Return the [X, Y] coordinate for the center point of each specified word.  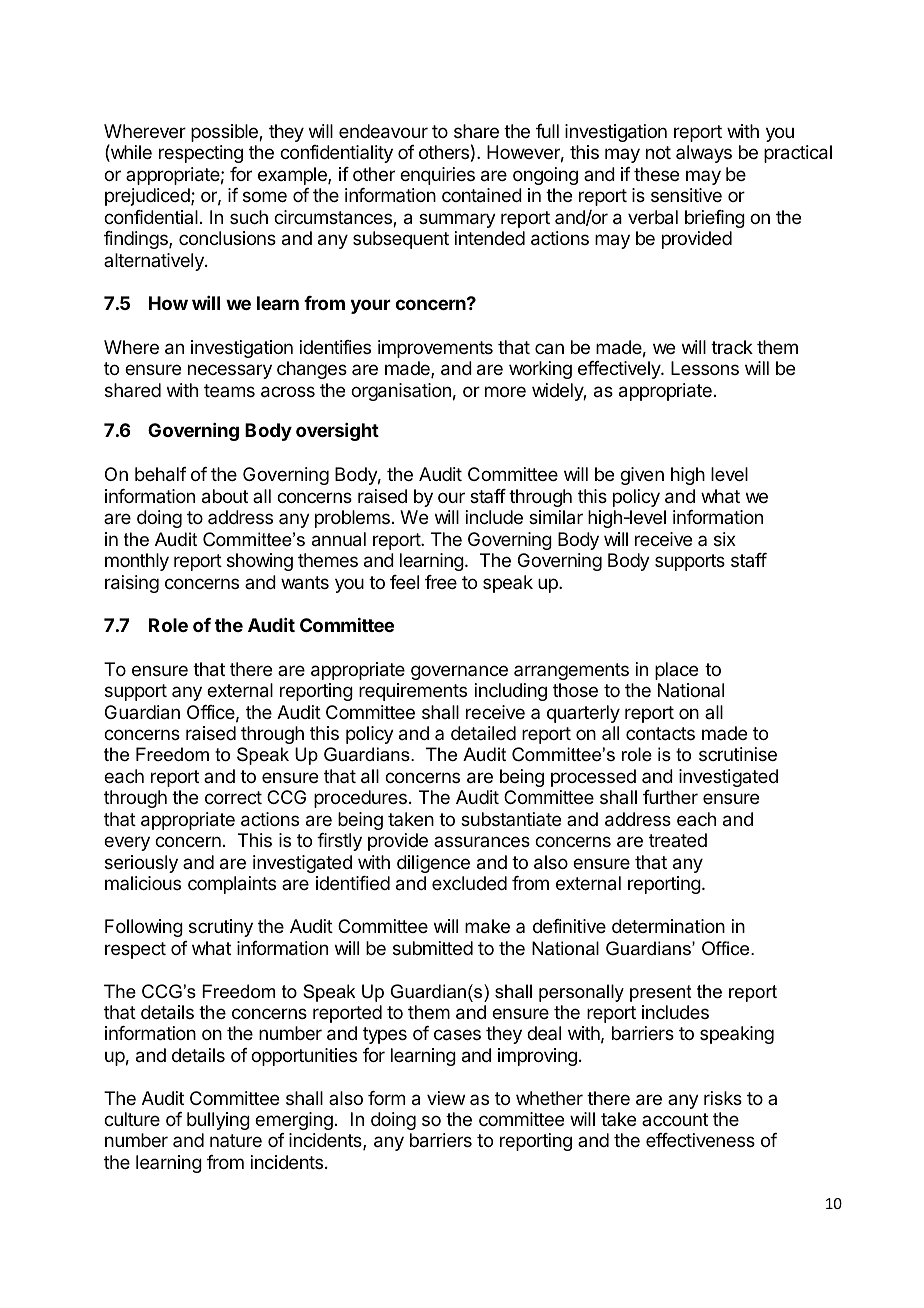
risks [723, 1098]
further [670, 797]
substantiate [511, 819]
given [642, 476]
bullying [218, 1121]
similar [556, 517]
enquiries [437, 176]
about [225, 496]
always [704, 154]
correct [233, 797]
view [446, 1098]
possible [225, 133]
